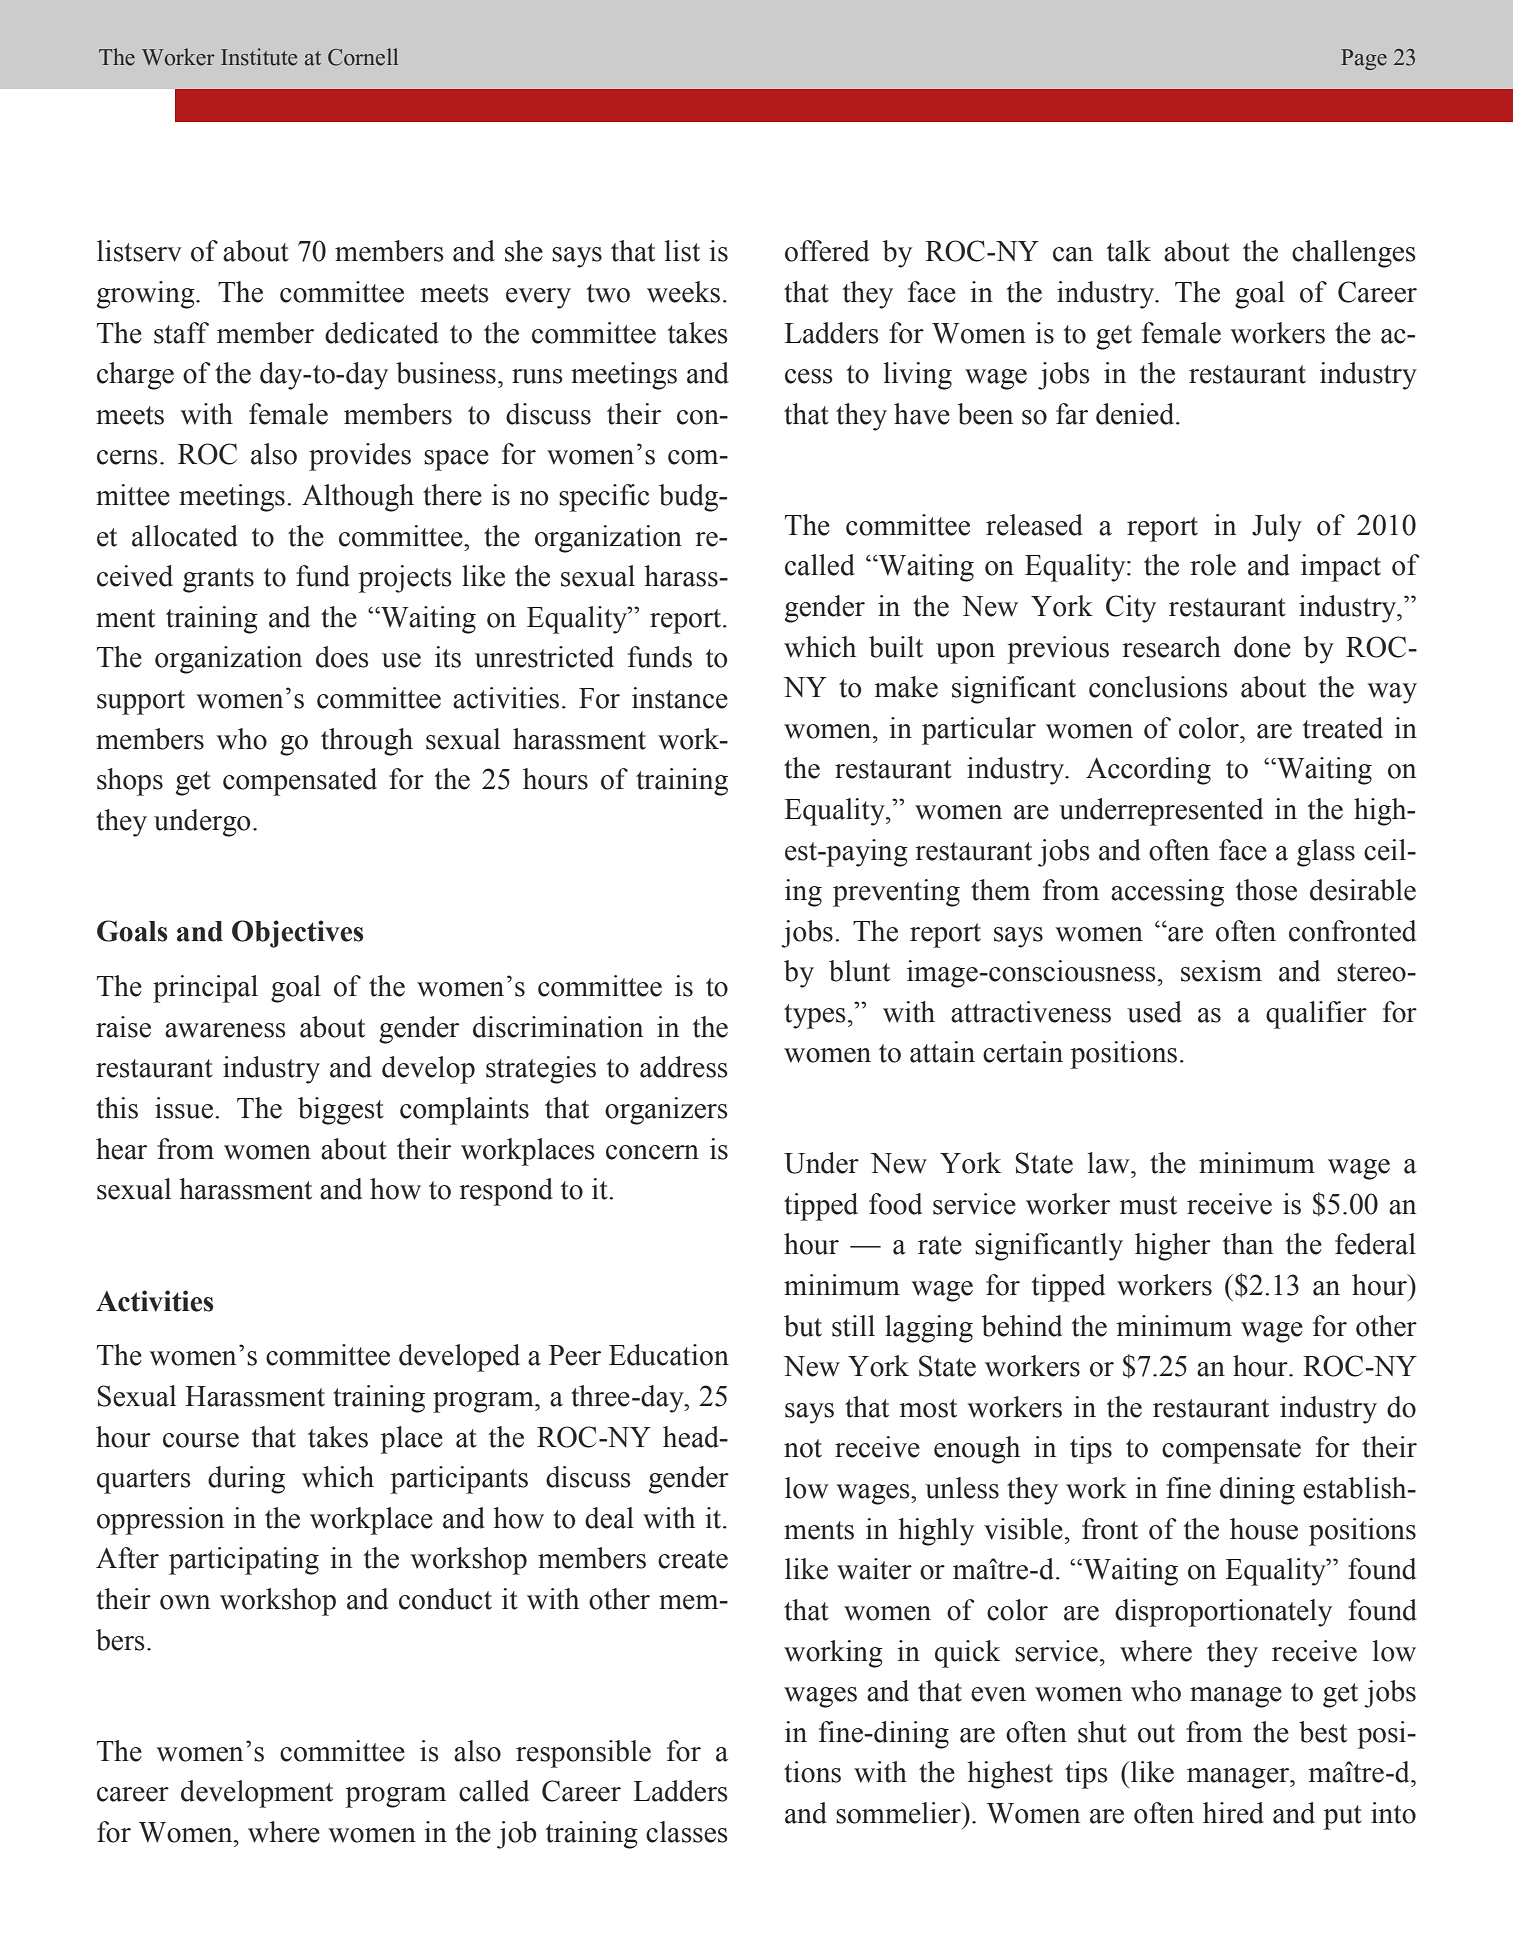 Image resolution: width=1513 pixels, height=1958 pixels. I want to click on own, so click(185, 1602).
